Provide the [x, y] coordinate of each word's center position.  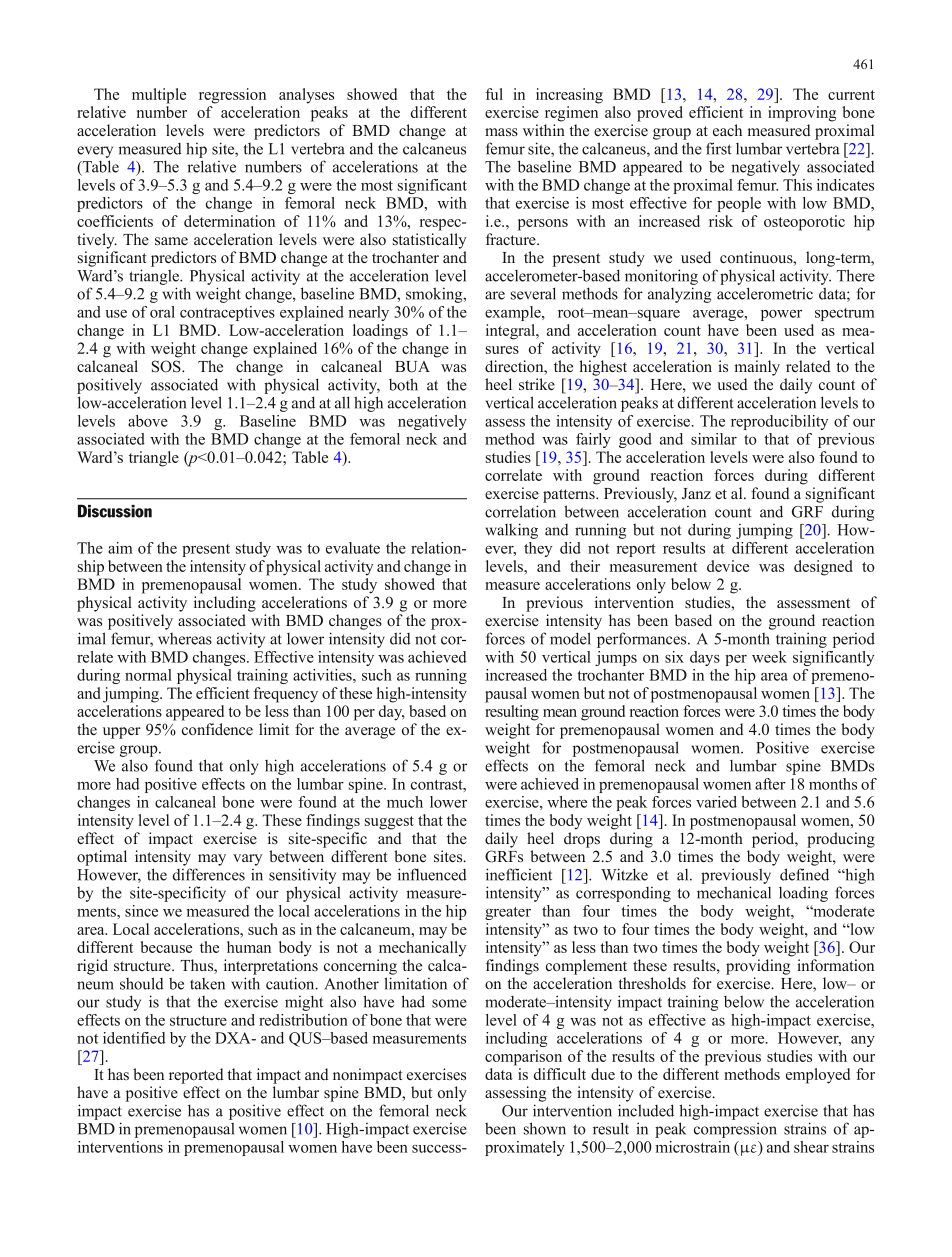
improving [802, 114]
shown [545, 1128]
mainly [757, 368]
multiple [159, 96]
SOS [167, 366]
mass [501, 132]
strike [537, 384]
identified [134, 1038]
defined [804, 874]
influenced [432, 874]
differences [209, 874]
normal [148, 675]
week [769, 657]
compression [735, 1130]
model [570, 638]
